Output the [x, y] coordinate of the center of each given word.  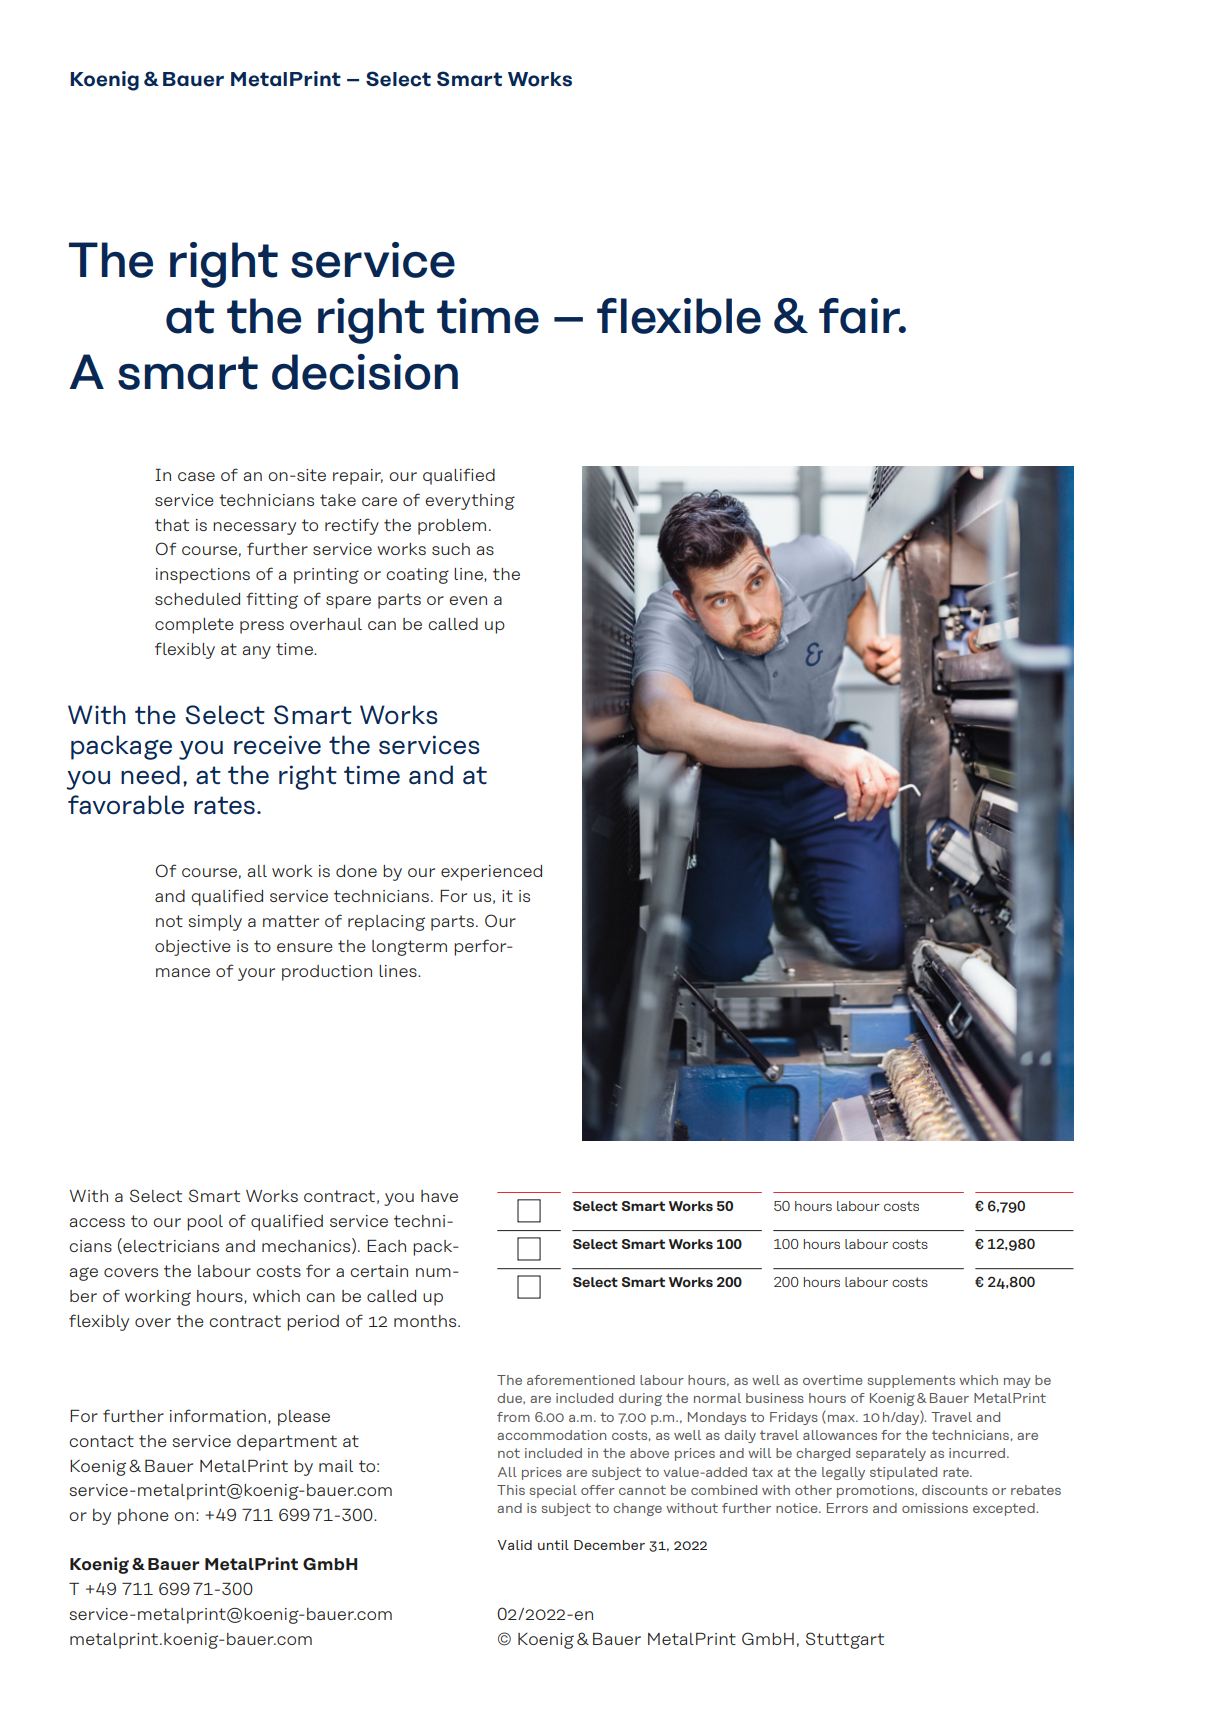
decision [365, 372]
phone [143, 1517]
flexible [679, 316]
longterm [409, 948]
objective [193, 948]
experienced [491, 873]
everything [470, 502]
